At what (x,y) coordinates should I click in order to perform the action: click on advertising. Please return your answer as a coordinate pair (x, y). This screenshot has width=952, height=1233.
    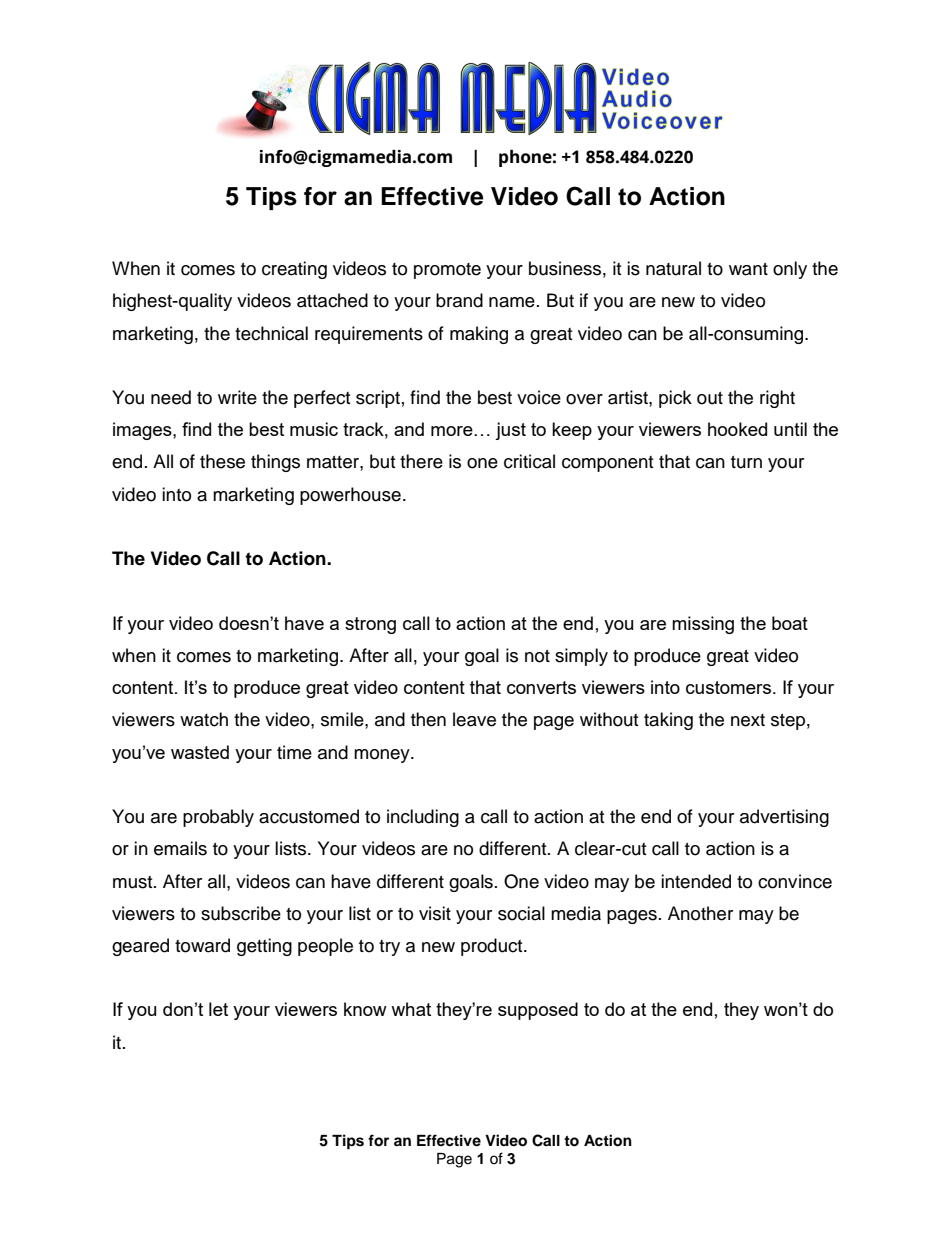
    Looking at the image, I should click on (784, 818).
